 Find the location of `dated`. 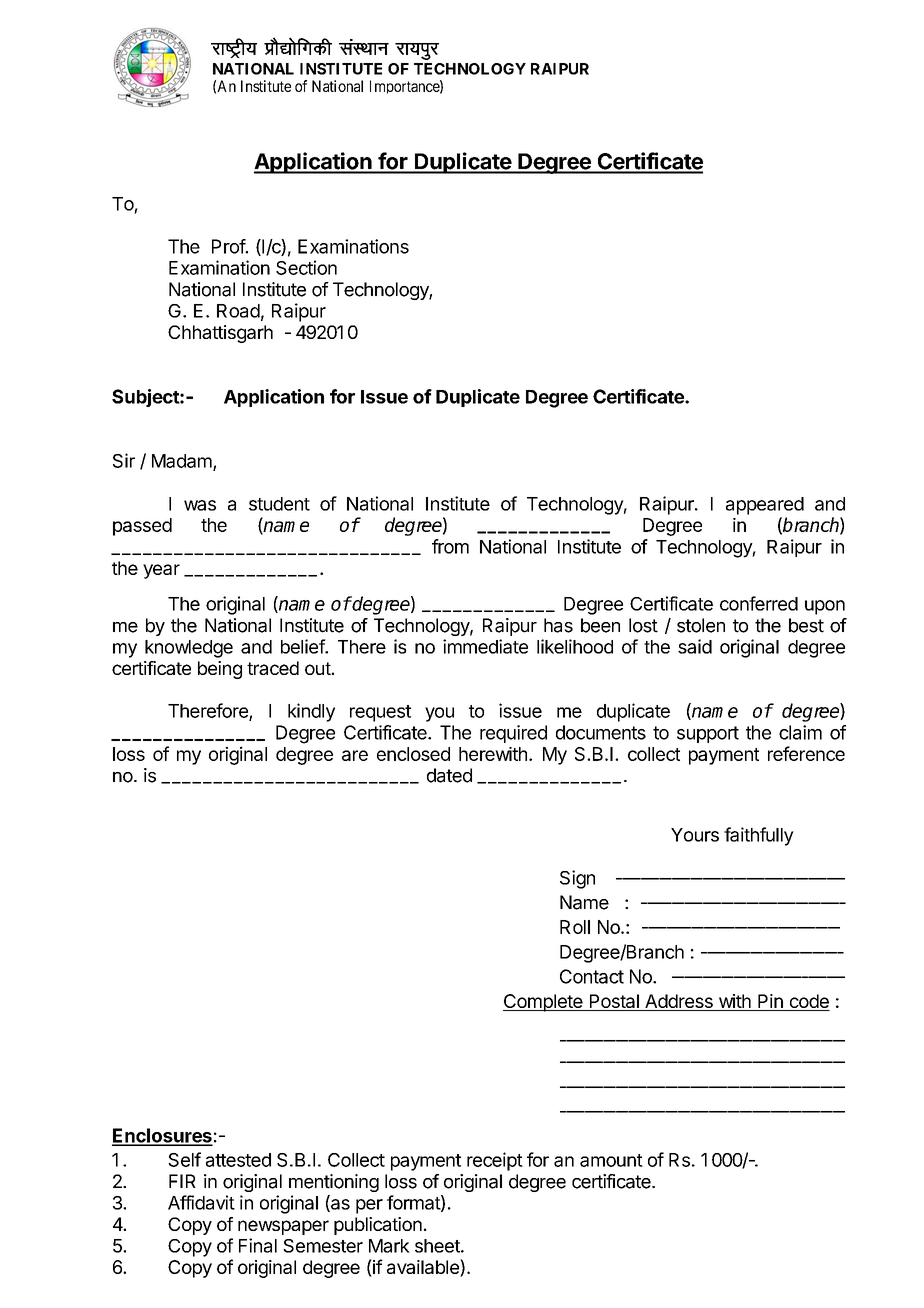

dated is located at coordinates (449, 775).
